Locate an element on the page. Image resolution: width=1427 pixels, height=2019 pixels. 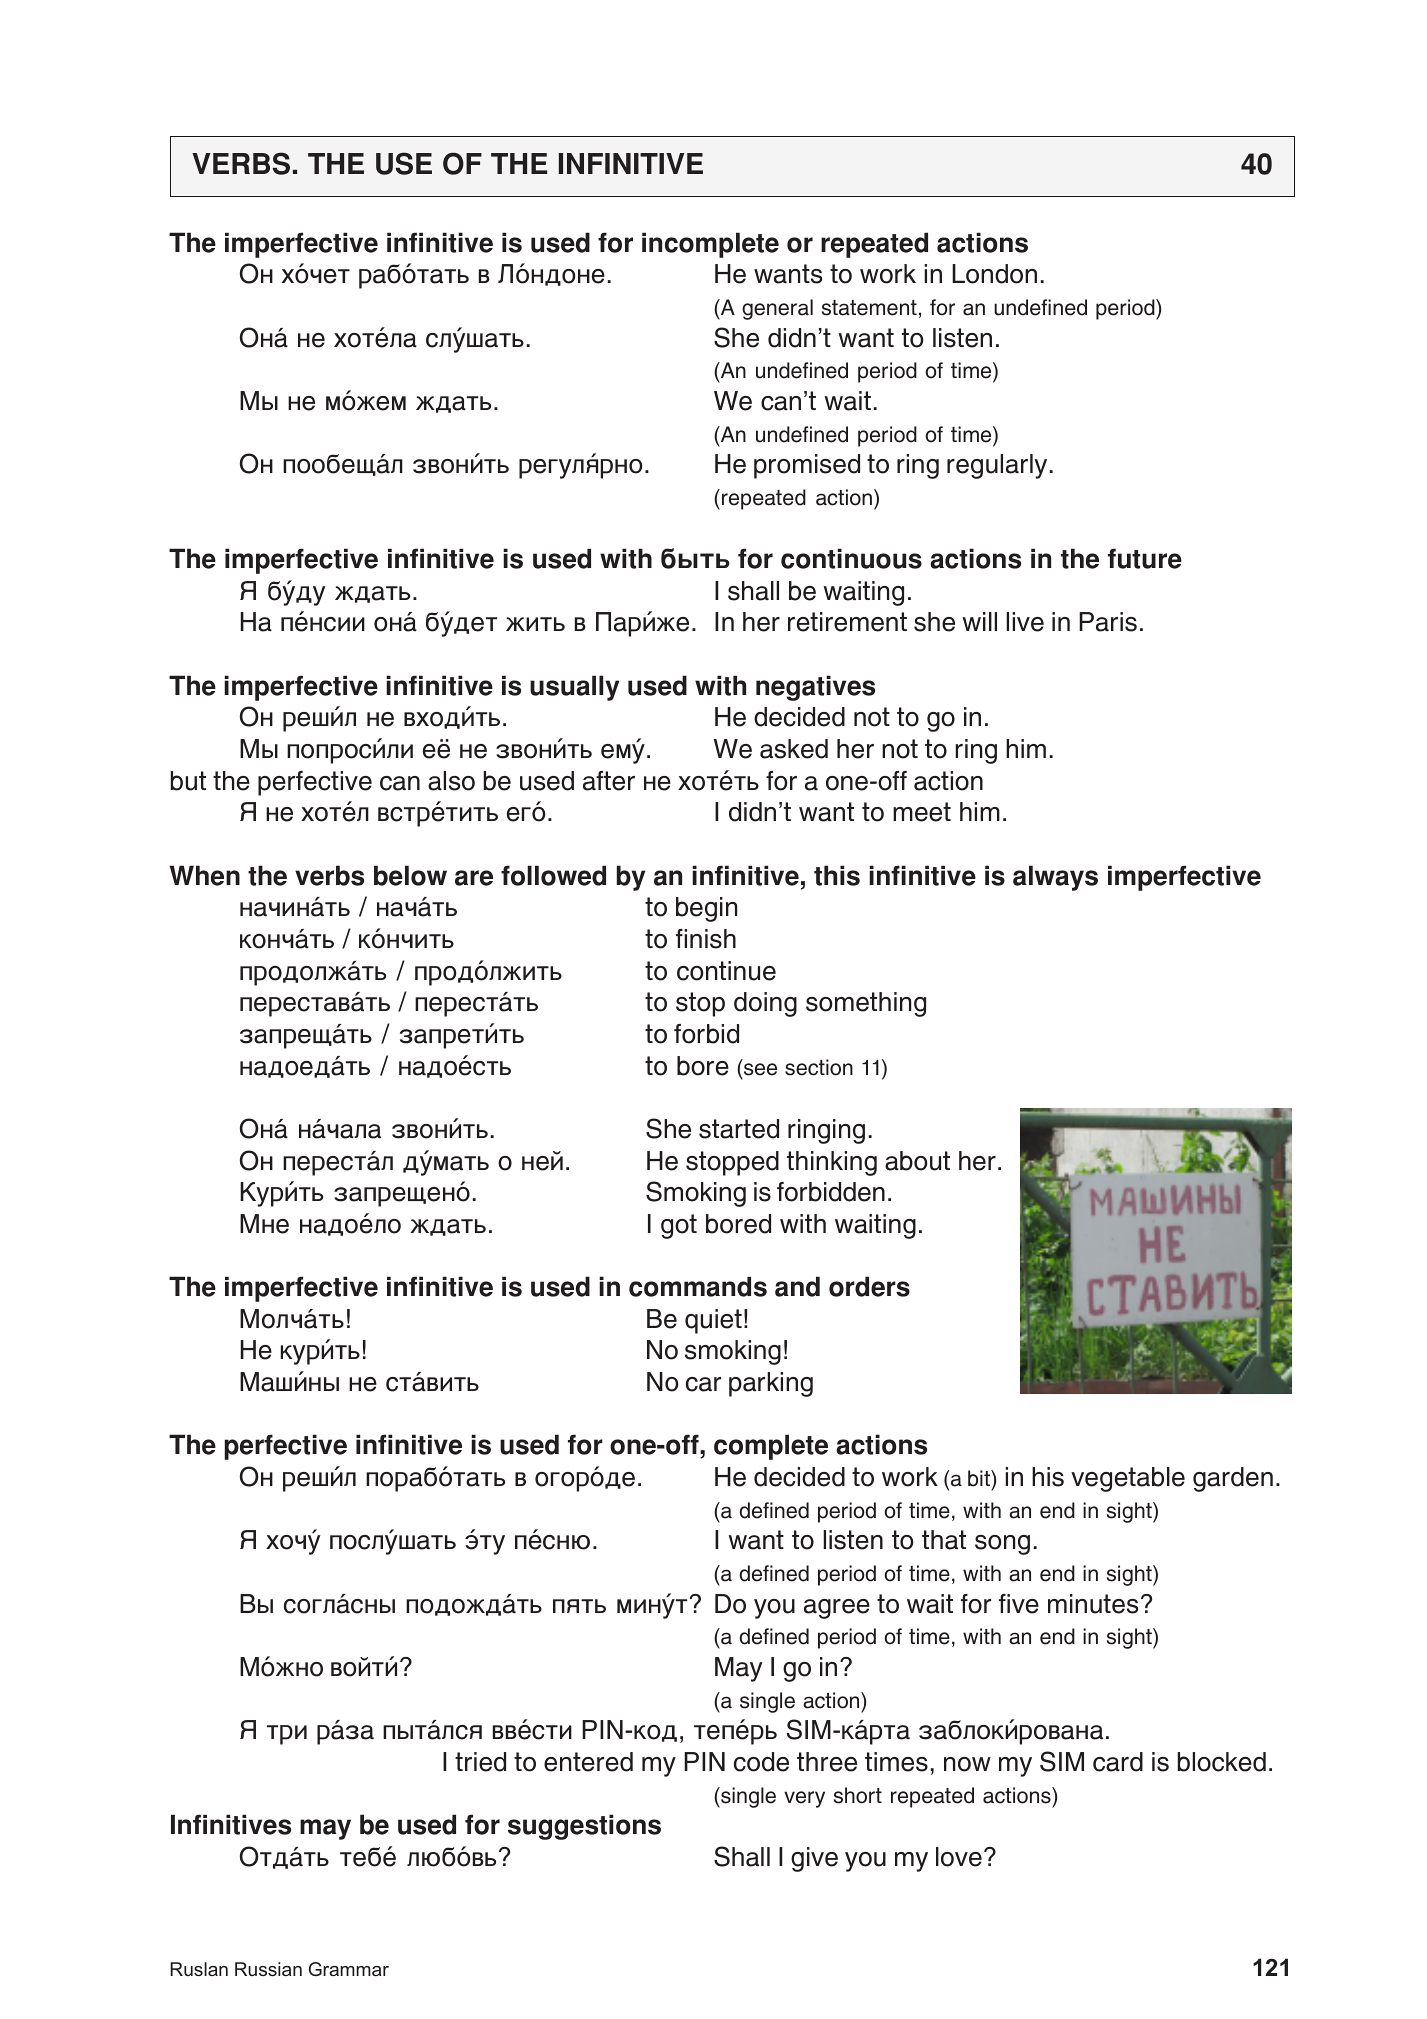
Grammar is located at coordinates (349, 1969).
